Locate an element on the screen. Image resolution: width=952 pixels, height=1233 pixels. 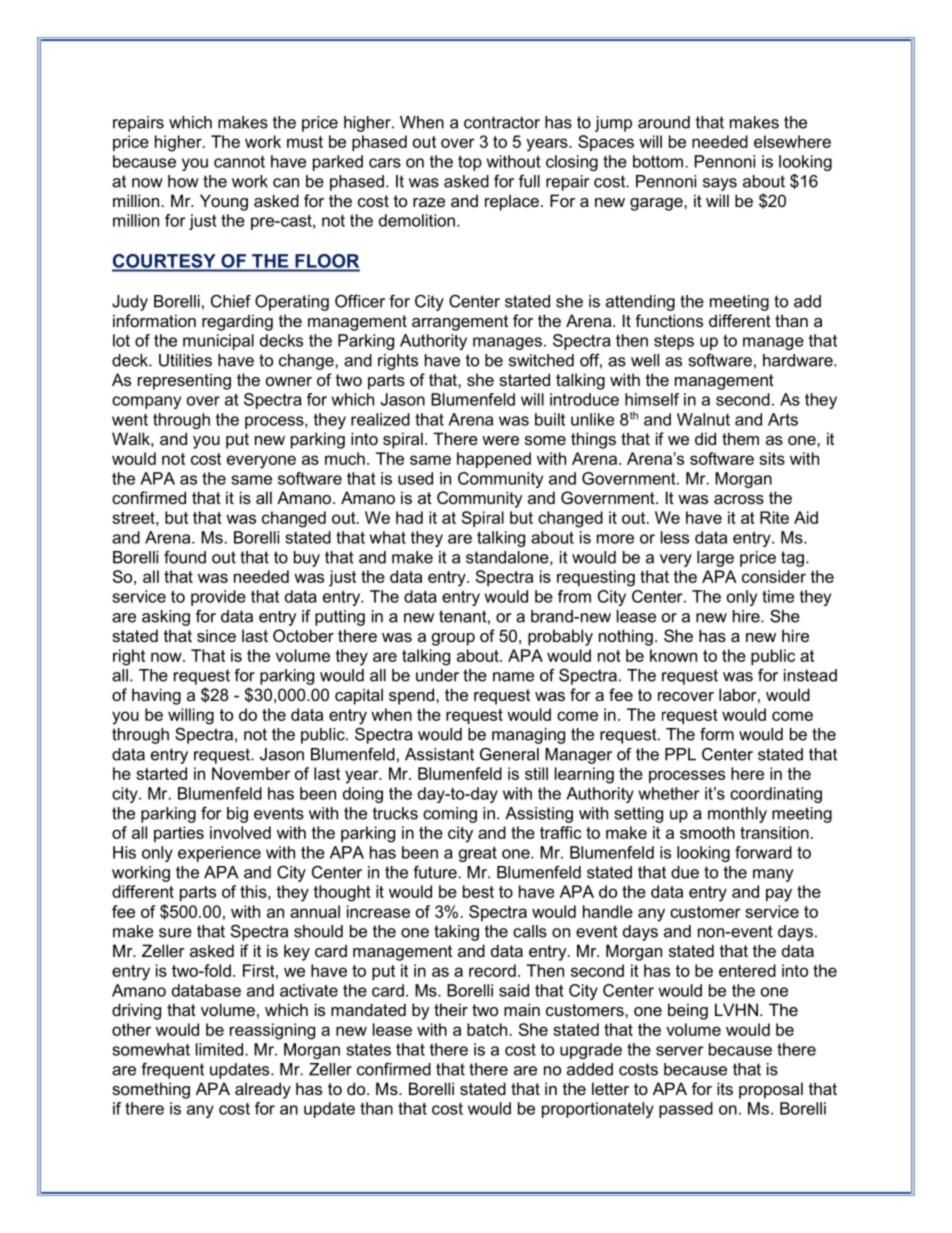
frequent is located at coordinates (172, 1070).
